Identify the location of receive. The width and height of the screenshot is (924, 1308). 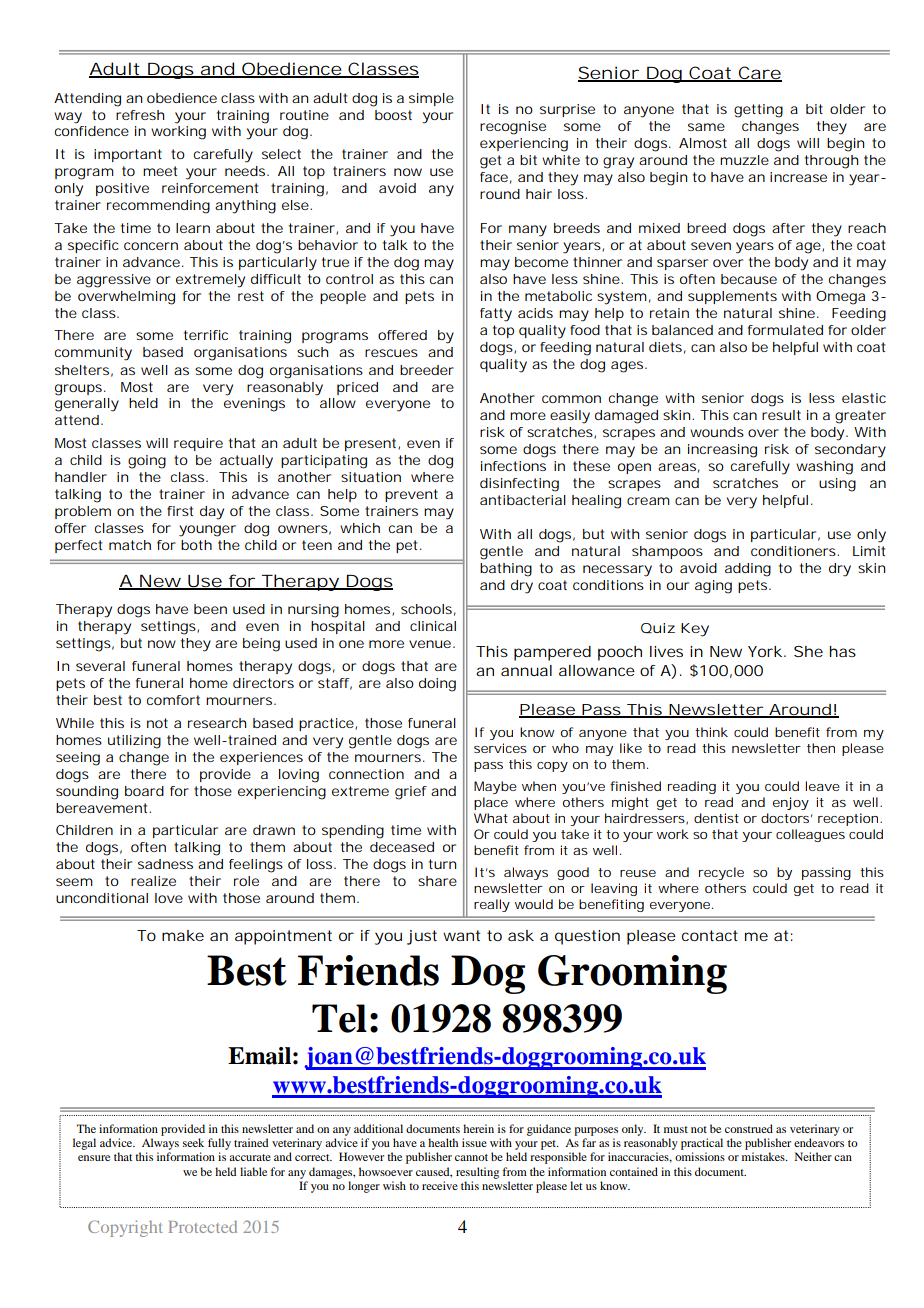
(440, 1185).
